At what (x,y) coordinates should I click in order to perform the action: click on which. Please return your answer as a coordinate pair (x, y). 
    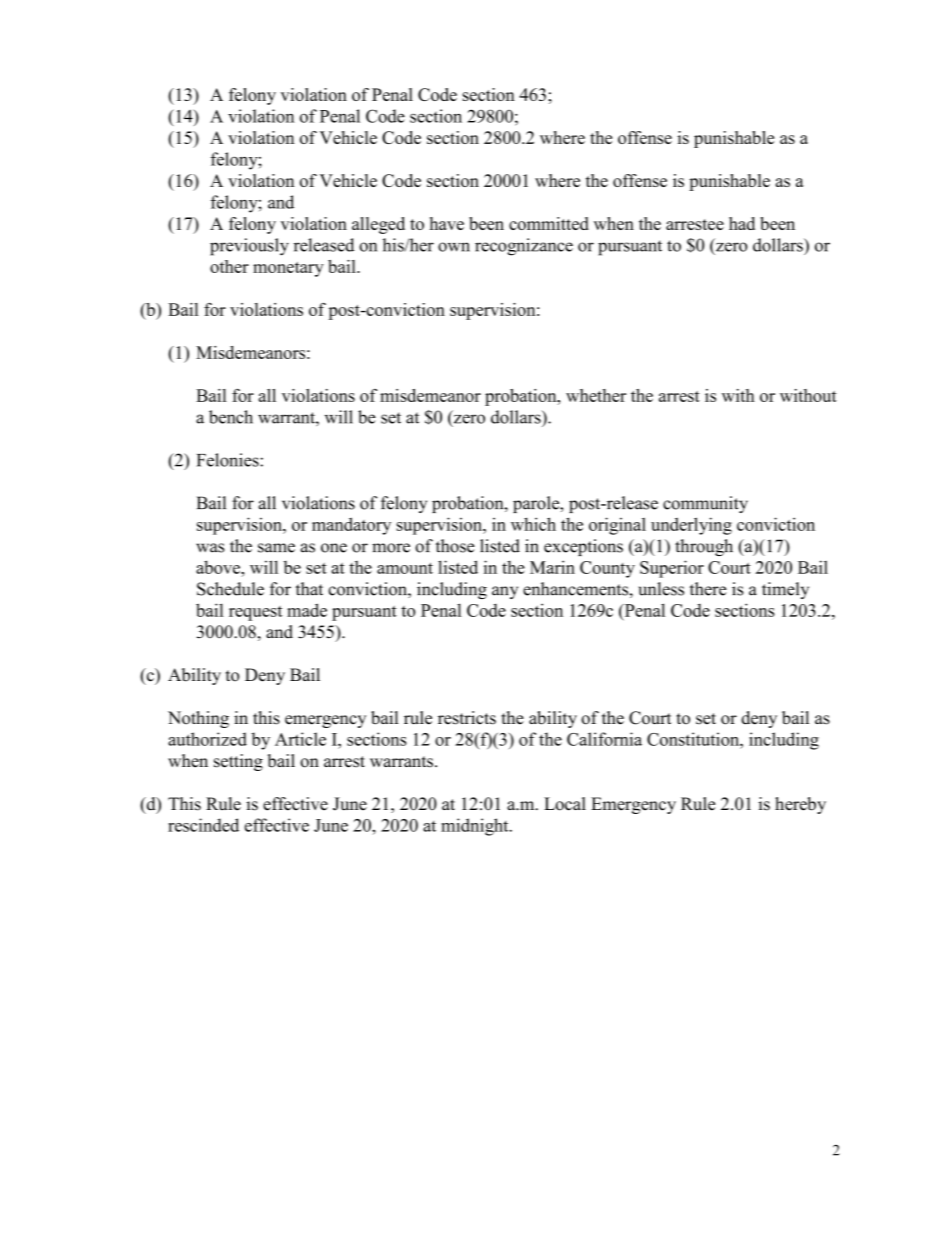
    Looking at the image, I should click on (533, 524).
